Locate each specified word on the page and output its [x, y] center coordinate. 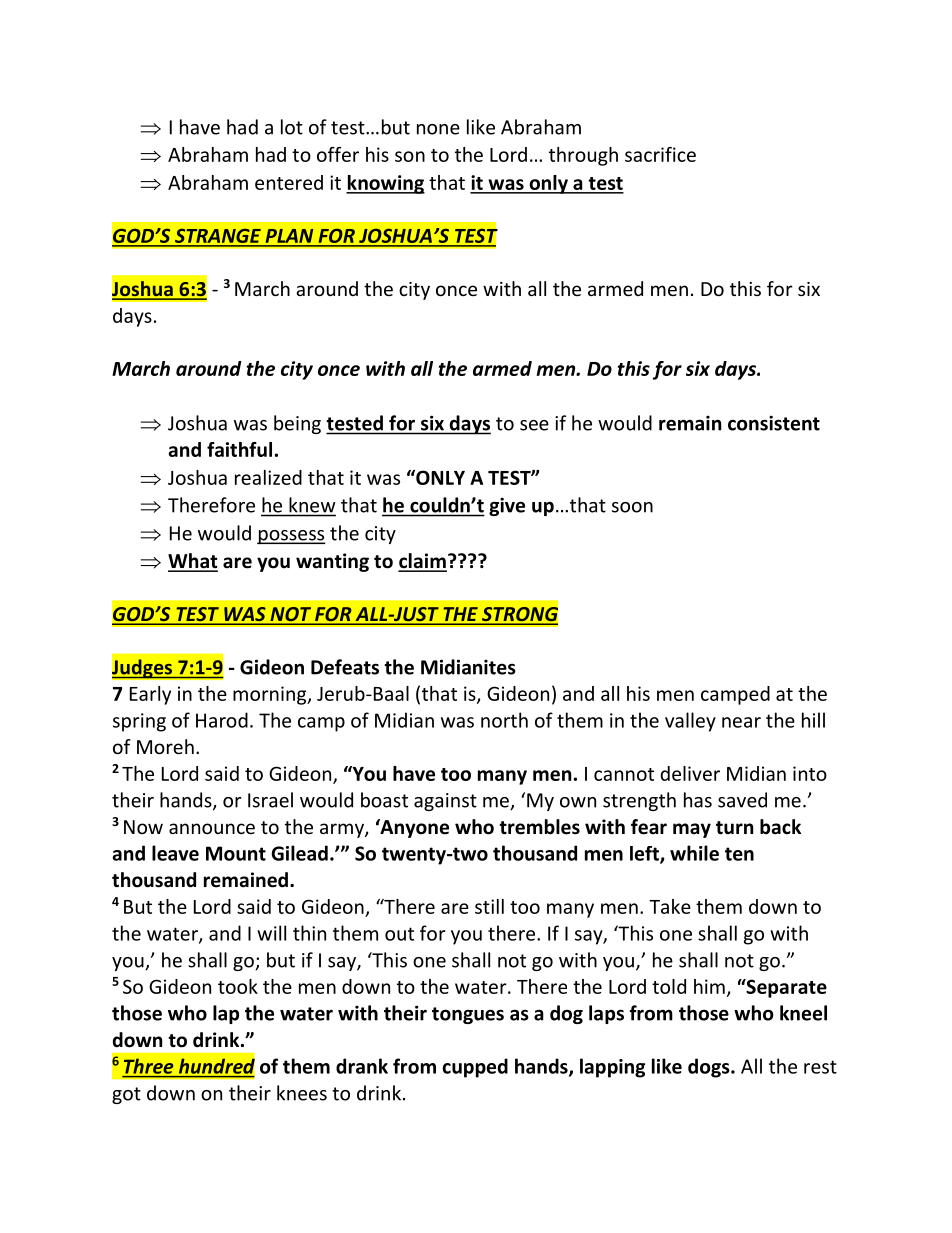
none [438, 129]
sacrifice [660, 154]
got [126, 1095]
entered [289, 182]
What [193, 562]
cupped [475, 1068]
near [741, 722]
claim [422, 562]
